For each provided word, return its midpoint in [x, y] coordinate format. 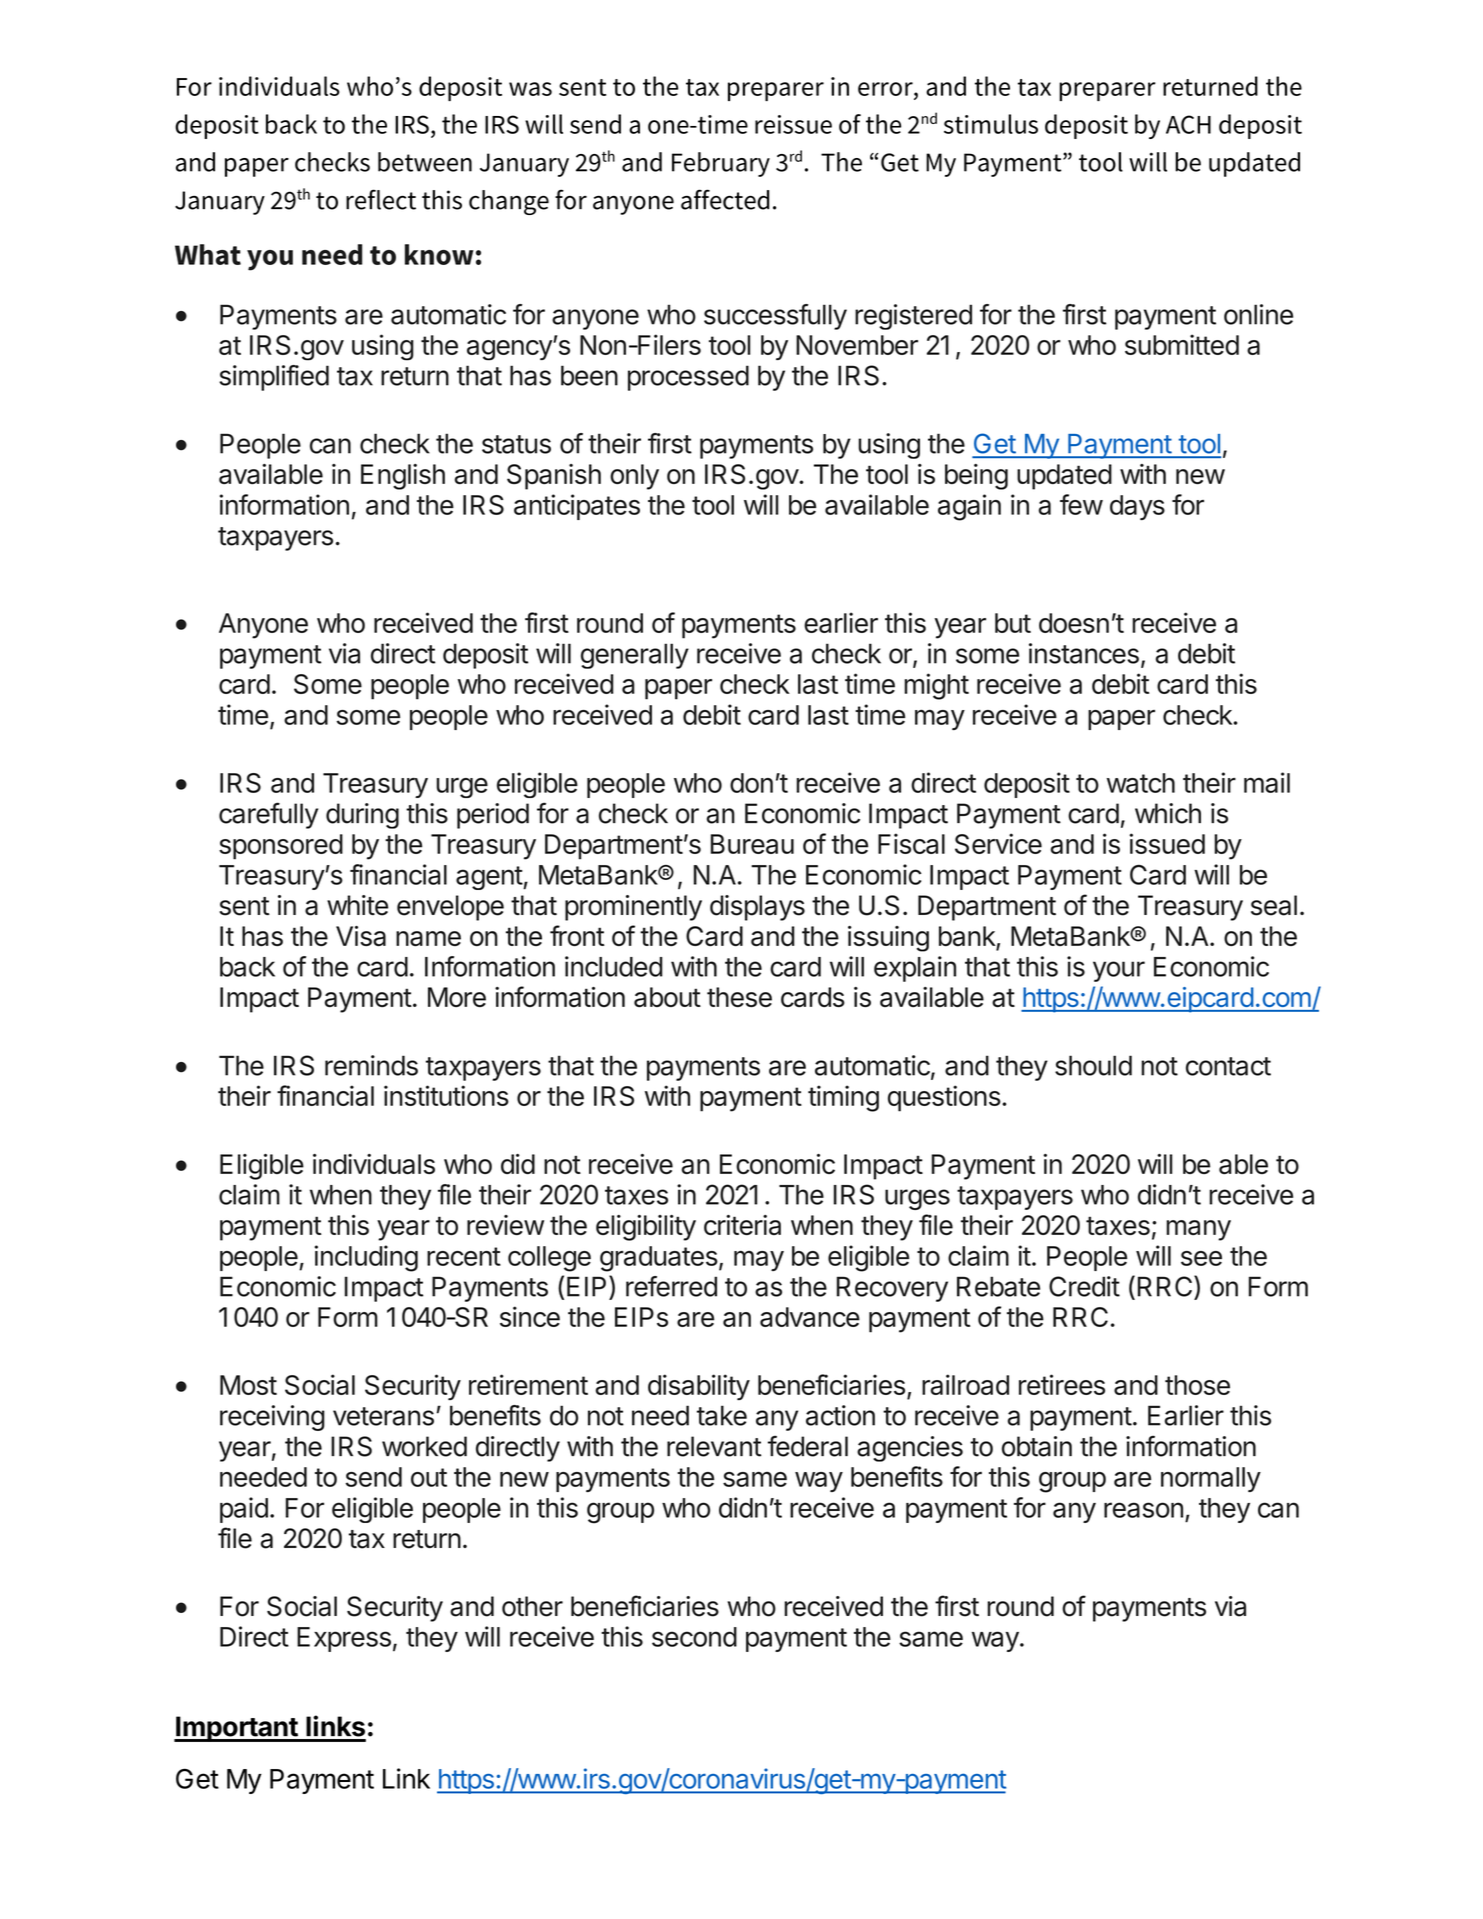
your [1119, 971]
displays [757, 908]
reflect [381, 199]
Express [344, 1639]
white [357, 905]
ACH [1188, 124]
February [721, 164]
